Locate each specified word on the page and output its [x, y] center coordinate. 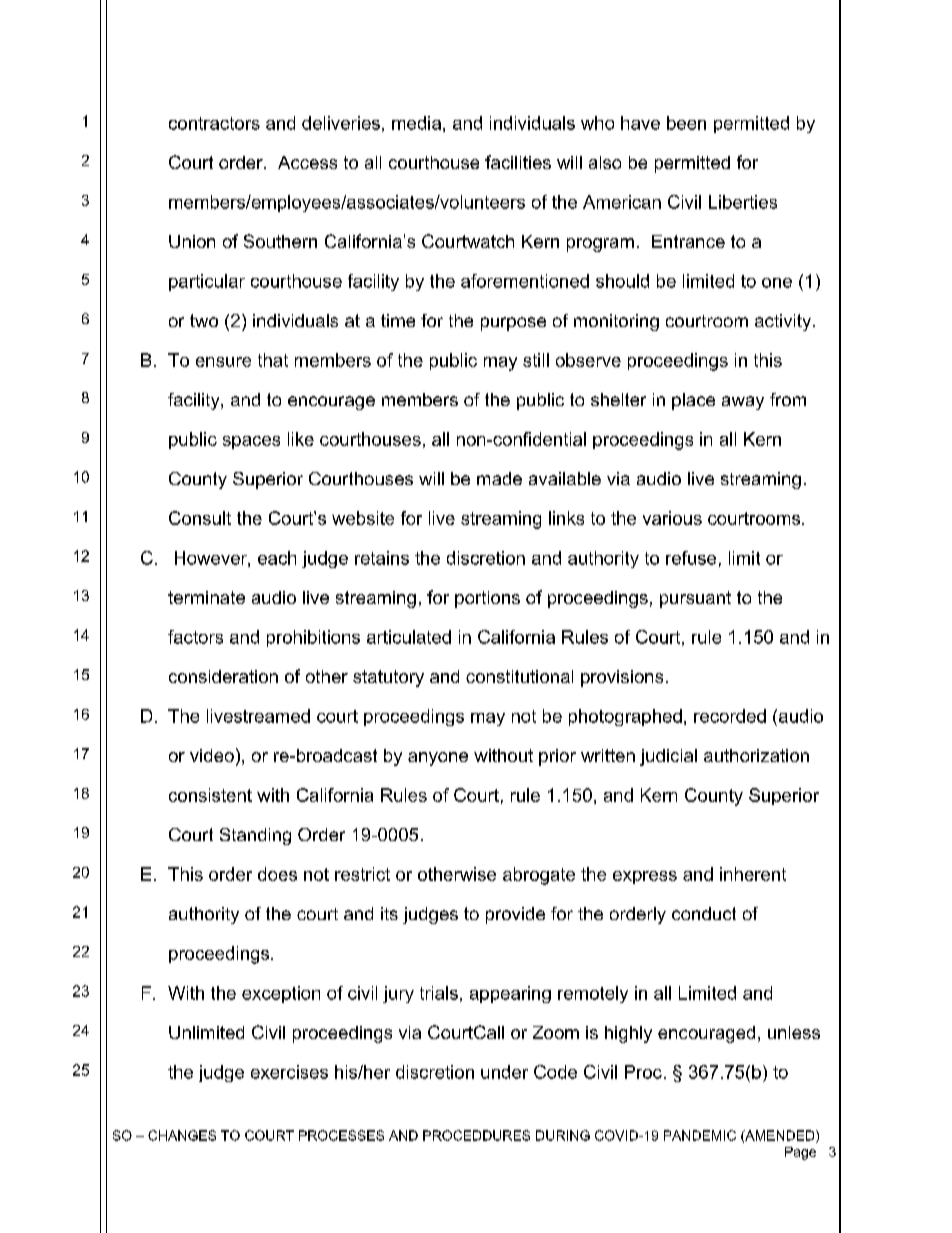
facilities [518, 162]
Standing [255, 836]
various [672, 518]
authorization [756, 755]
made [499, 478]
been [686, 123]
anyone [438, 759]
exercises [289, 1072]
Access [307, 162]
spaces [251, 442]
